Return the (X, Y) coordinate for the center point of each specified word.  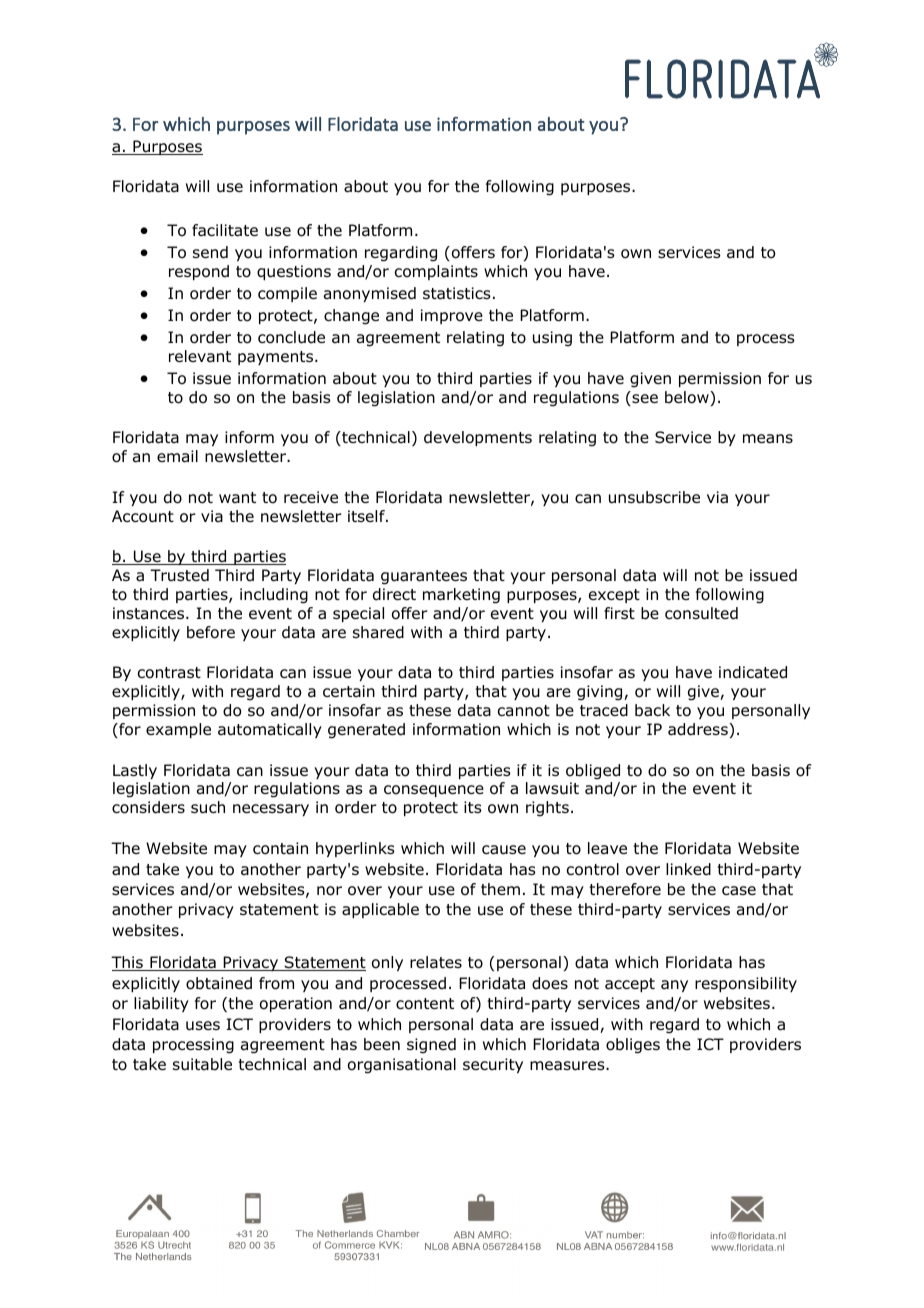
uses (203, 1026)
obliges (633, 1046)
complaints (436, 272)
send (210, 252)
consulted (701, 613)
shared (378, 632)
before (211, 632)
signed (431, 1046)
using (552, 339)
